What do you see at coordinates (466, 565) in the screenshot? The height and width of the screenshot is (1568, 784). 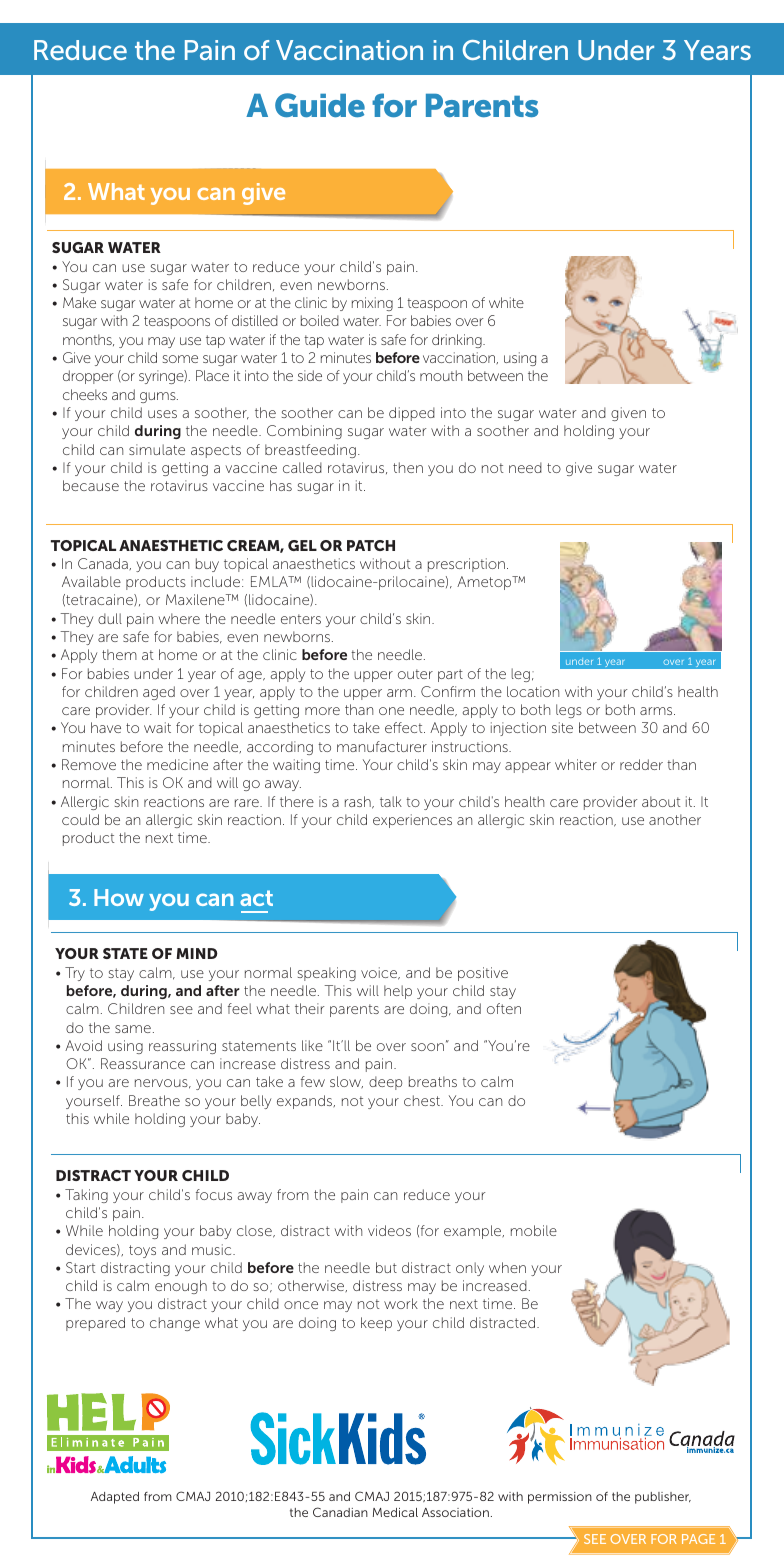 I see `prescription` at bounding box center [466, 565].
